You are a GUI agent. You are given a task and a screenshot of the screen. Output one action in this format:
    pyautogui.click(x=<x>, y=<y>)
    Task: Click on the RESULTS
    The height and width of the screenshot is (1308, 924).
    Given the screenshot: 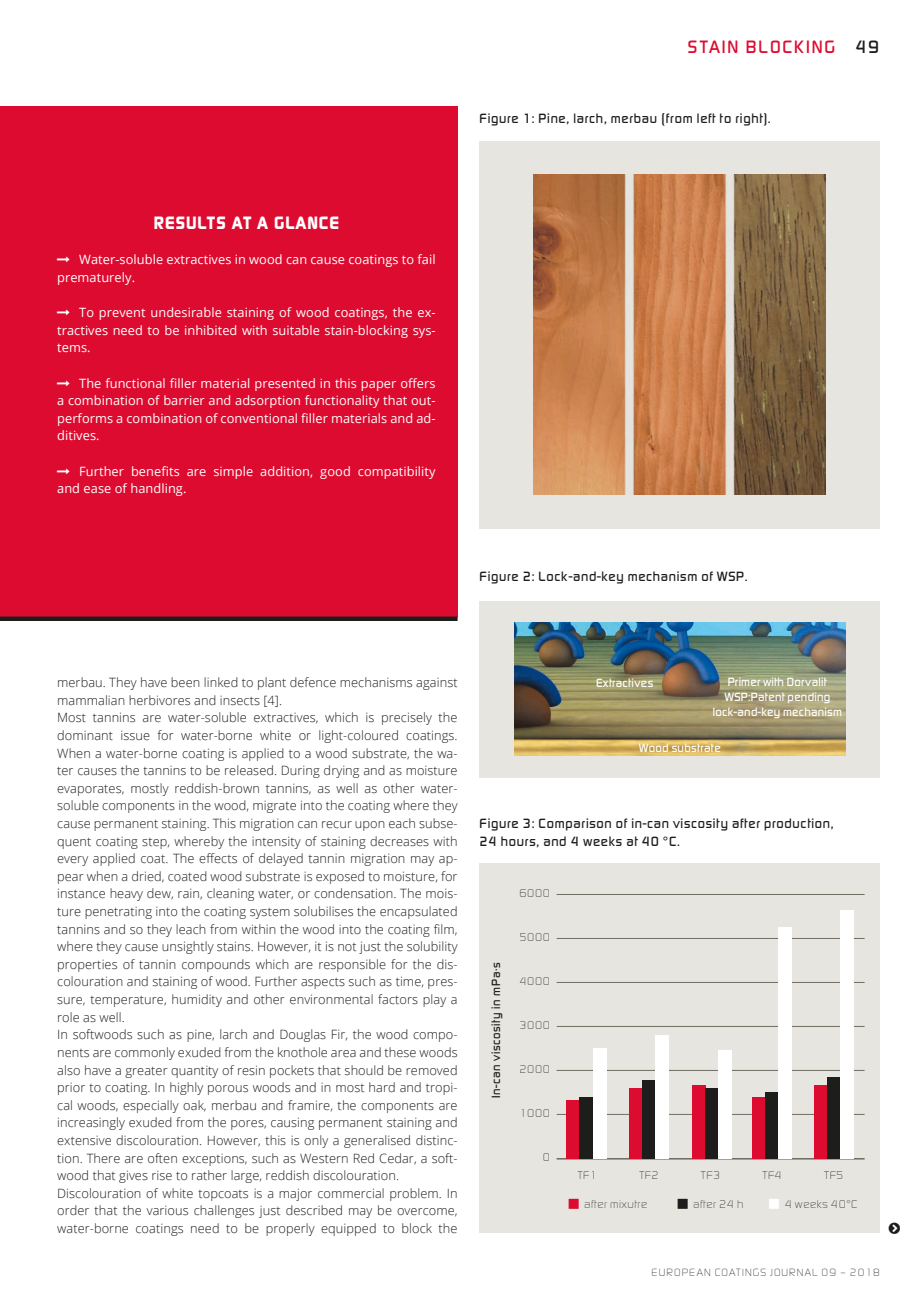 What is the action you would take?
    pyautogui.click(x=189, y=222)
